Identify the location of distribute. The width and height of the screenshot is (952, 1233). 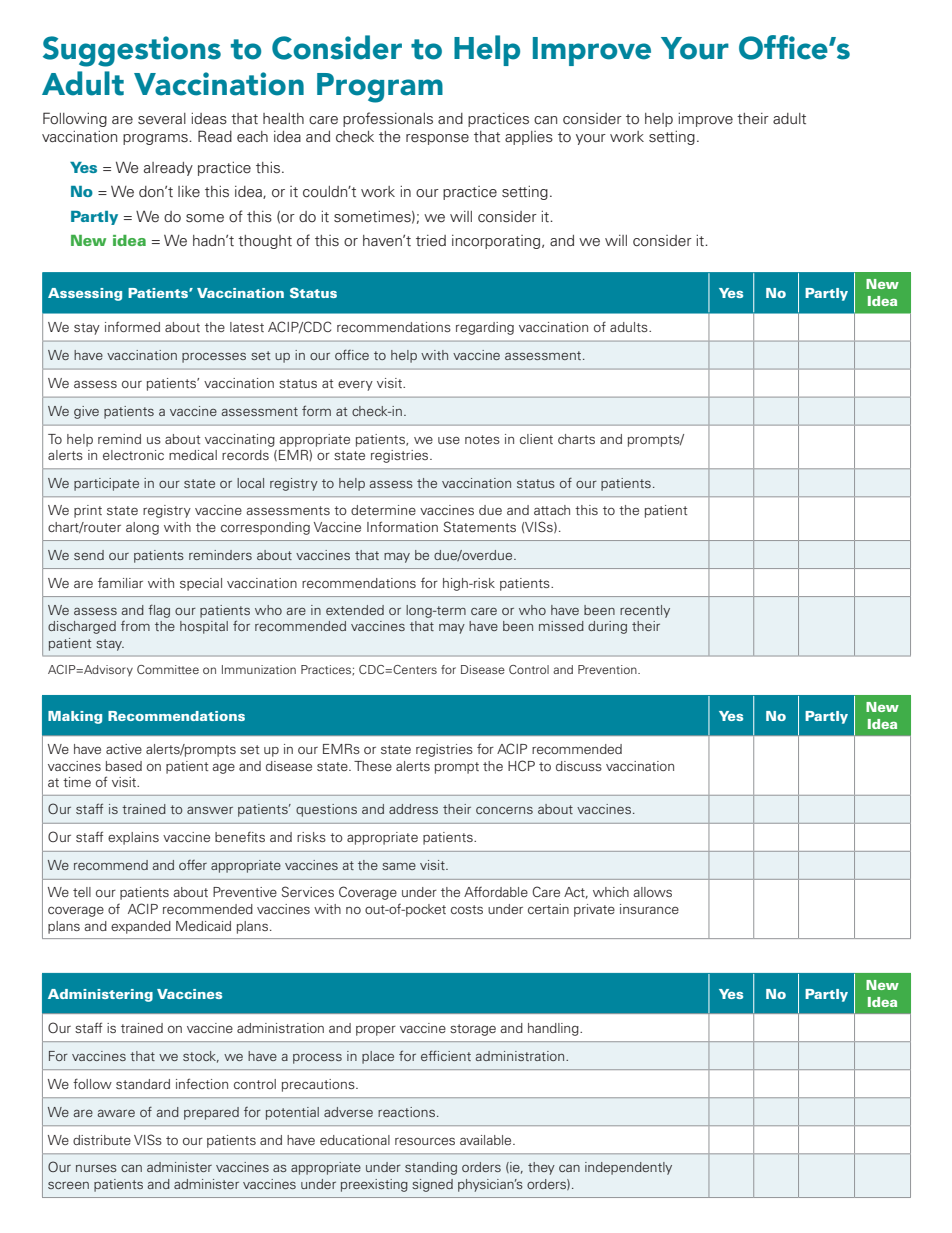
(102, 1140).
